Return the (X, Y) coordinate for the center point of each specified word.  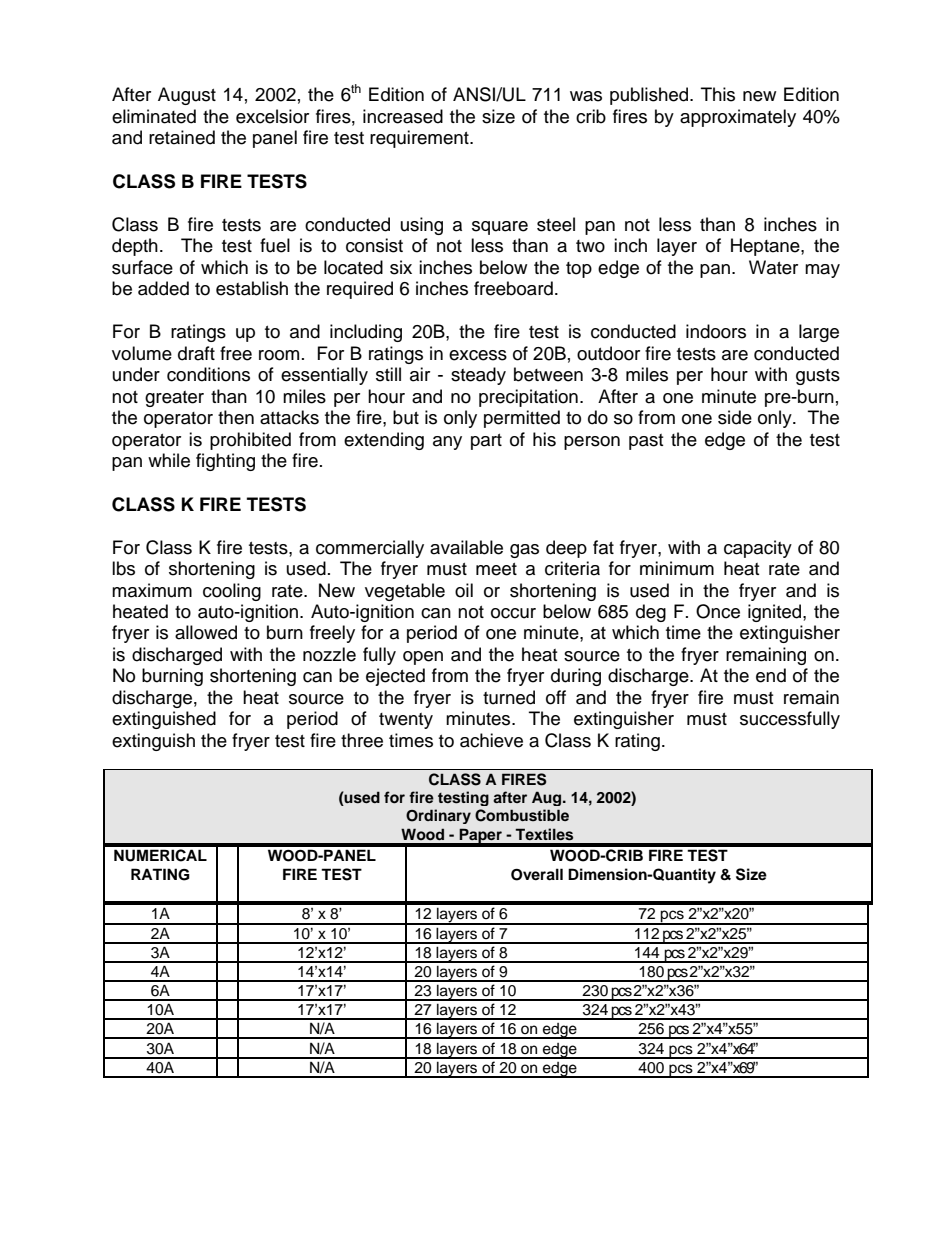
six (401, 267)
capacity (758, 549)
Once (718, 611)
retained (182, 137)
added (163, 288)
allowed (206, 632)
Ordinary (438, 816)
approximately (738, 118)
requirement (420, 139)
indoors (716, 331)
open (423, 658)
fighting (225, 462)
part (486, 442)
